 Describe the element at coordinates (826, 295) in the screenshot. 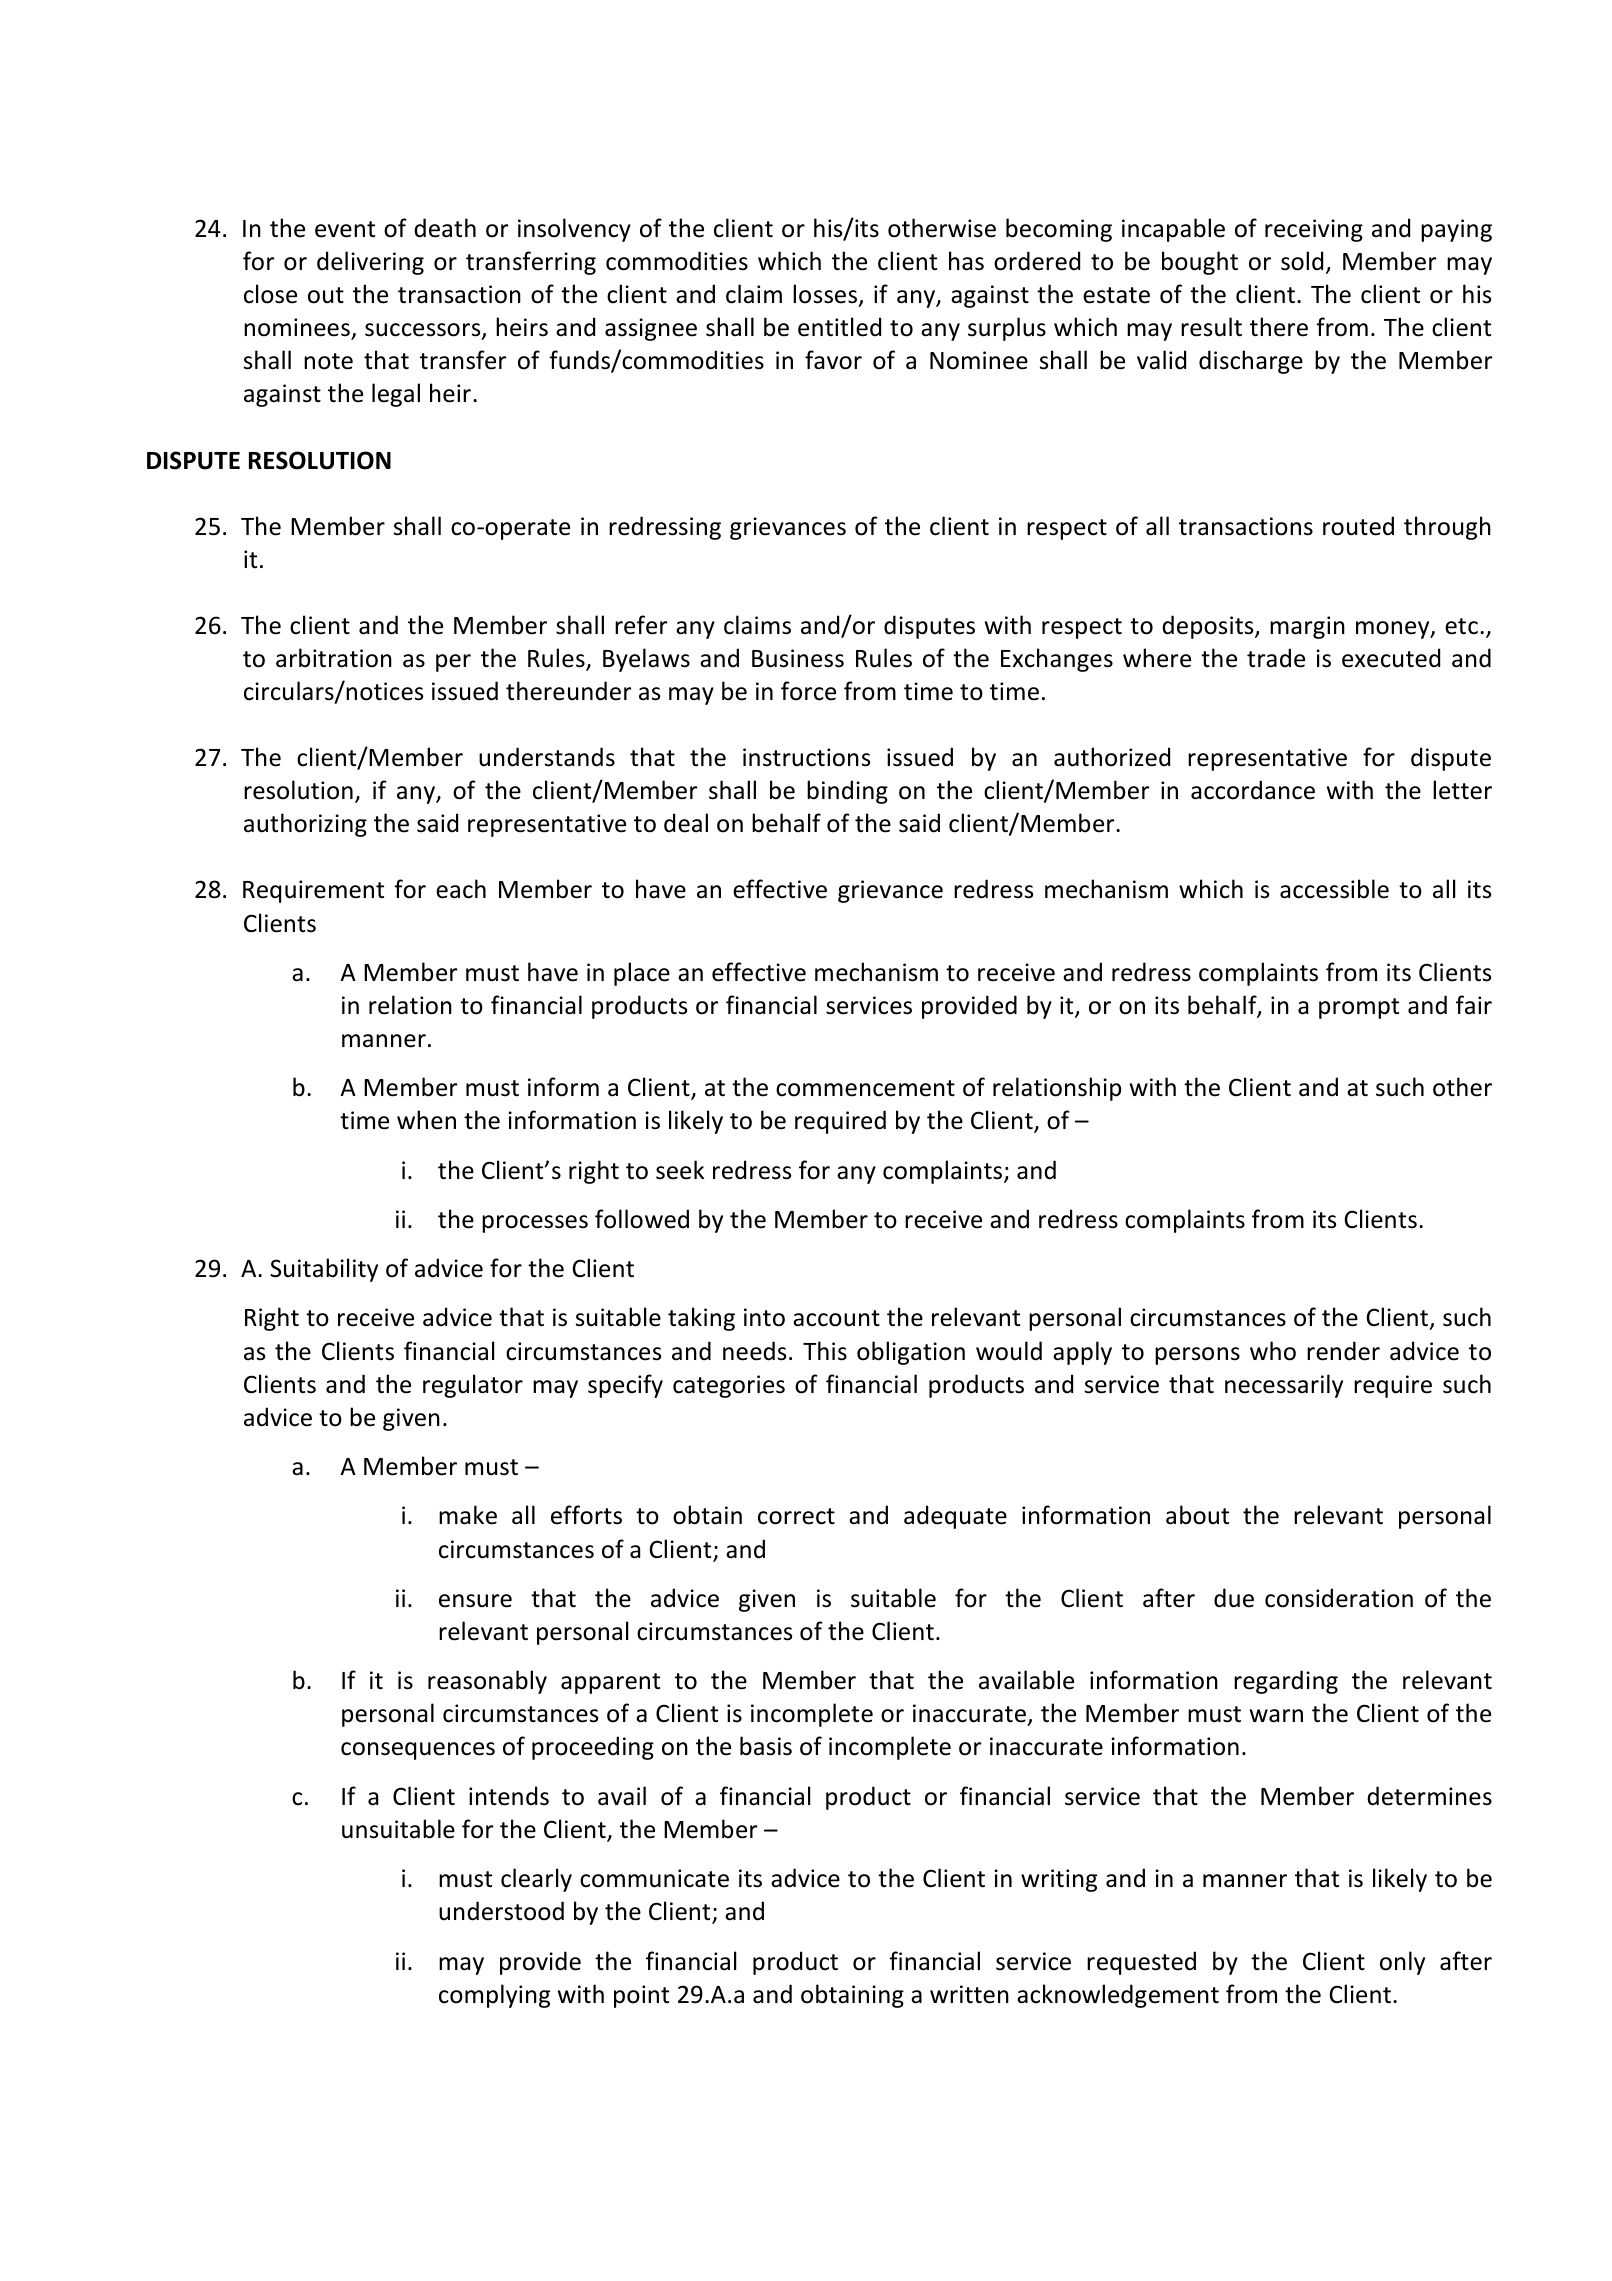

I see `losses` at that location.
